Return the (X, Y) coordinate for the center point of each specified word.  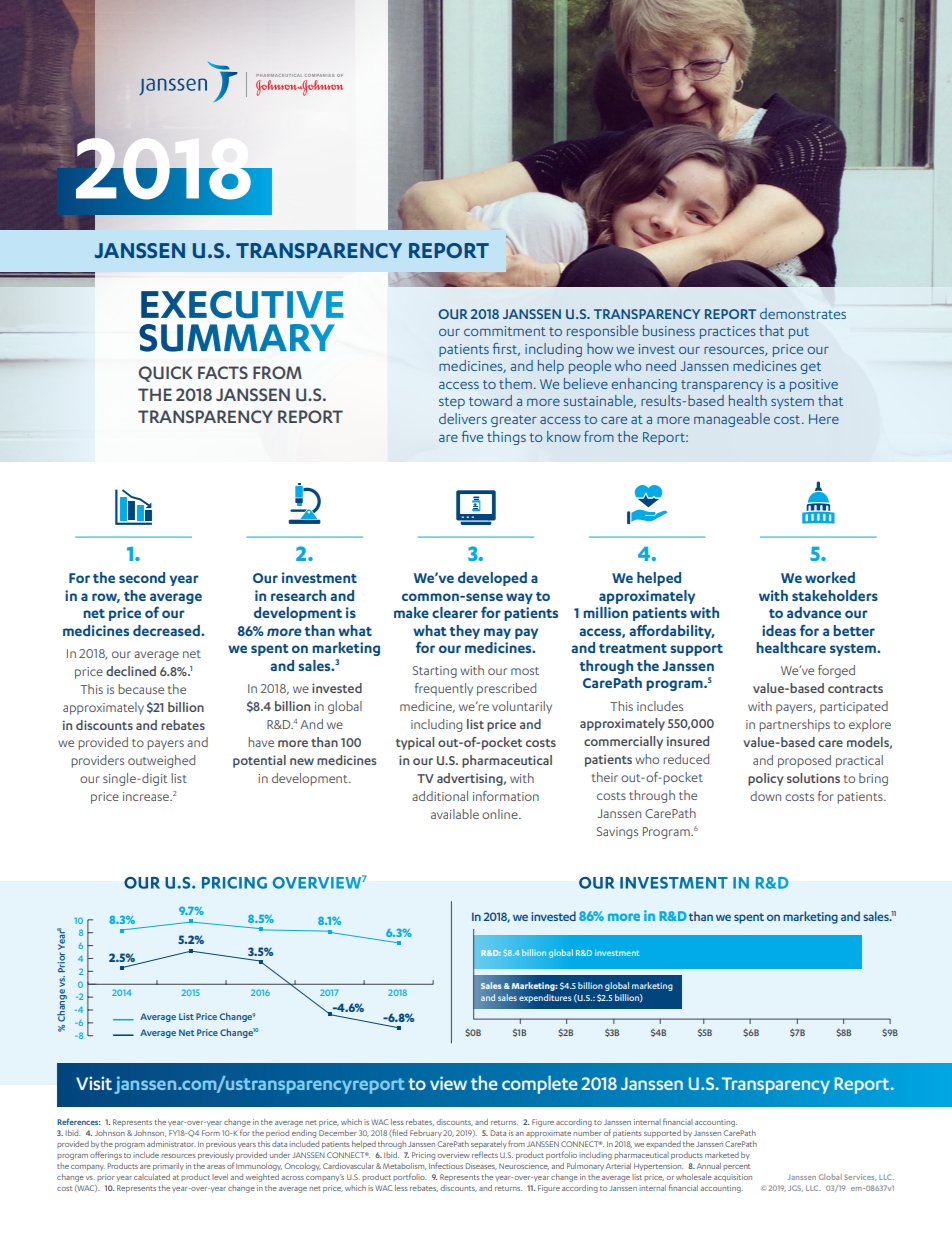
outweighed (161, 761)
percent (736, 1167)
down (765, 796)
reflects (485, 1154)
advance (814, 612)
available (455, 814)
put (799, 333)
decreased (167, 630)
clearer (455, 612)
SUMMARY (237, 338)
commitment (505, 331)
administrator (171, 1144)
